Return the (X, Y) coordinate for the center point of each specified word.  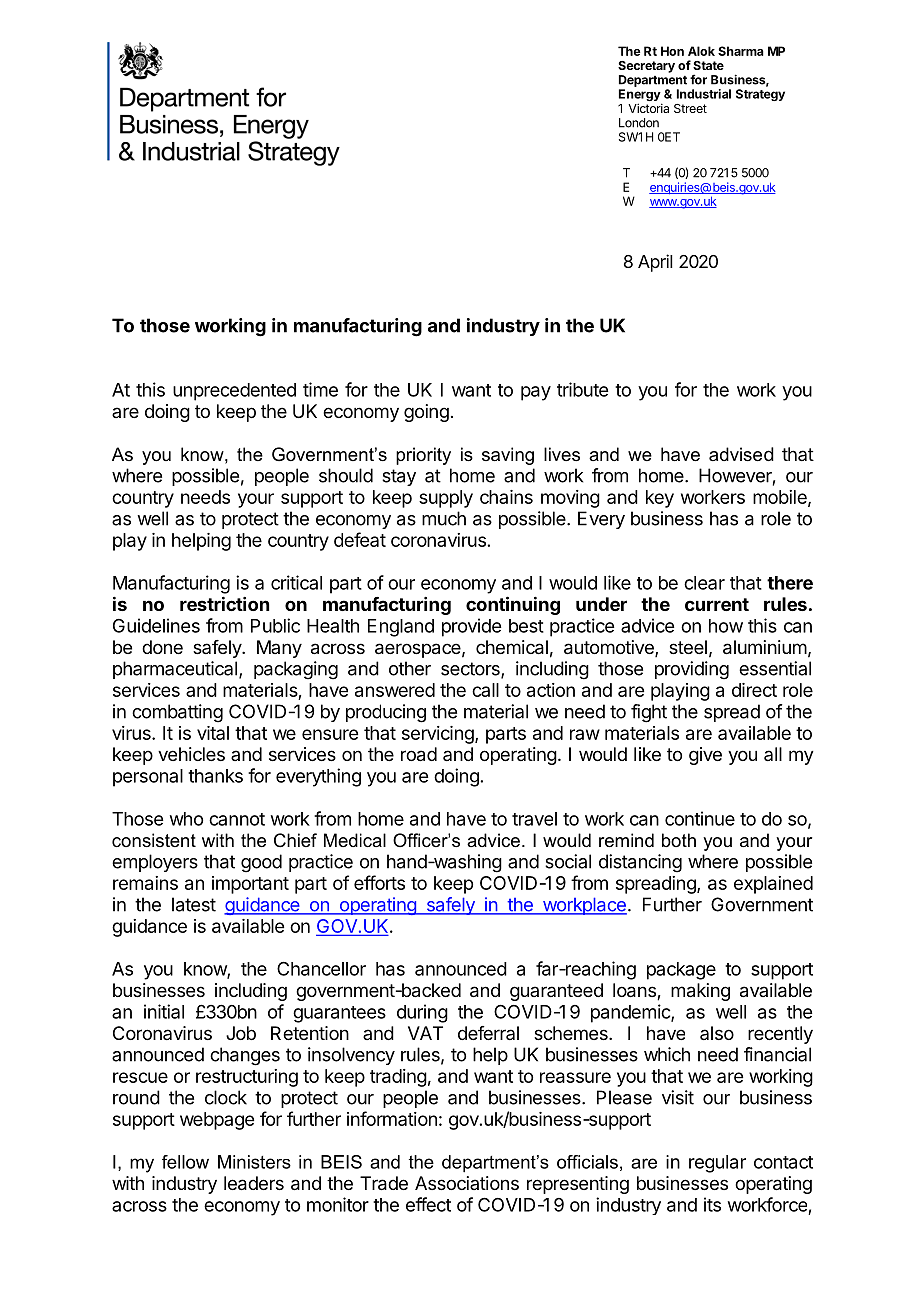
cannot (237, 819)
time (320, 389)
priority (423, 456)
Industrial (704, 94)
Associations (467, 1183)
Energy (640, 96)
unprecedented (234, 392)
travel (534, 819)
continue (700, 818)
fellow (185, 1162)
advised (741, 454)
